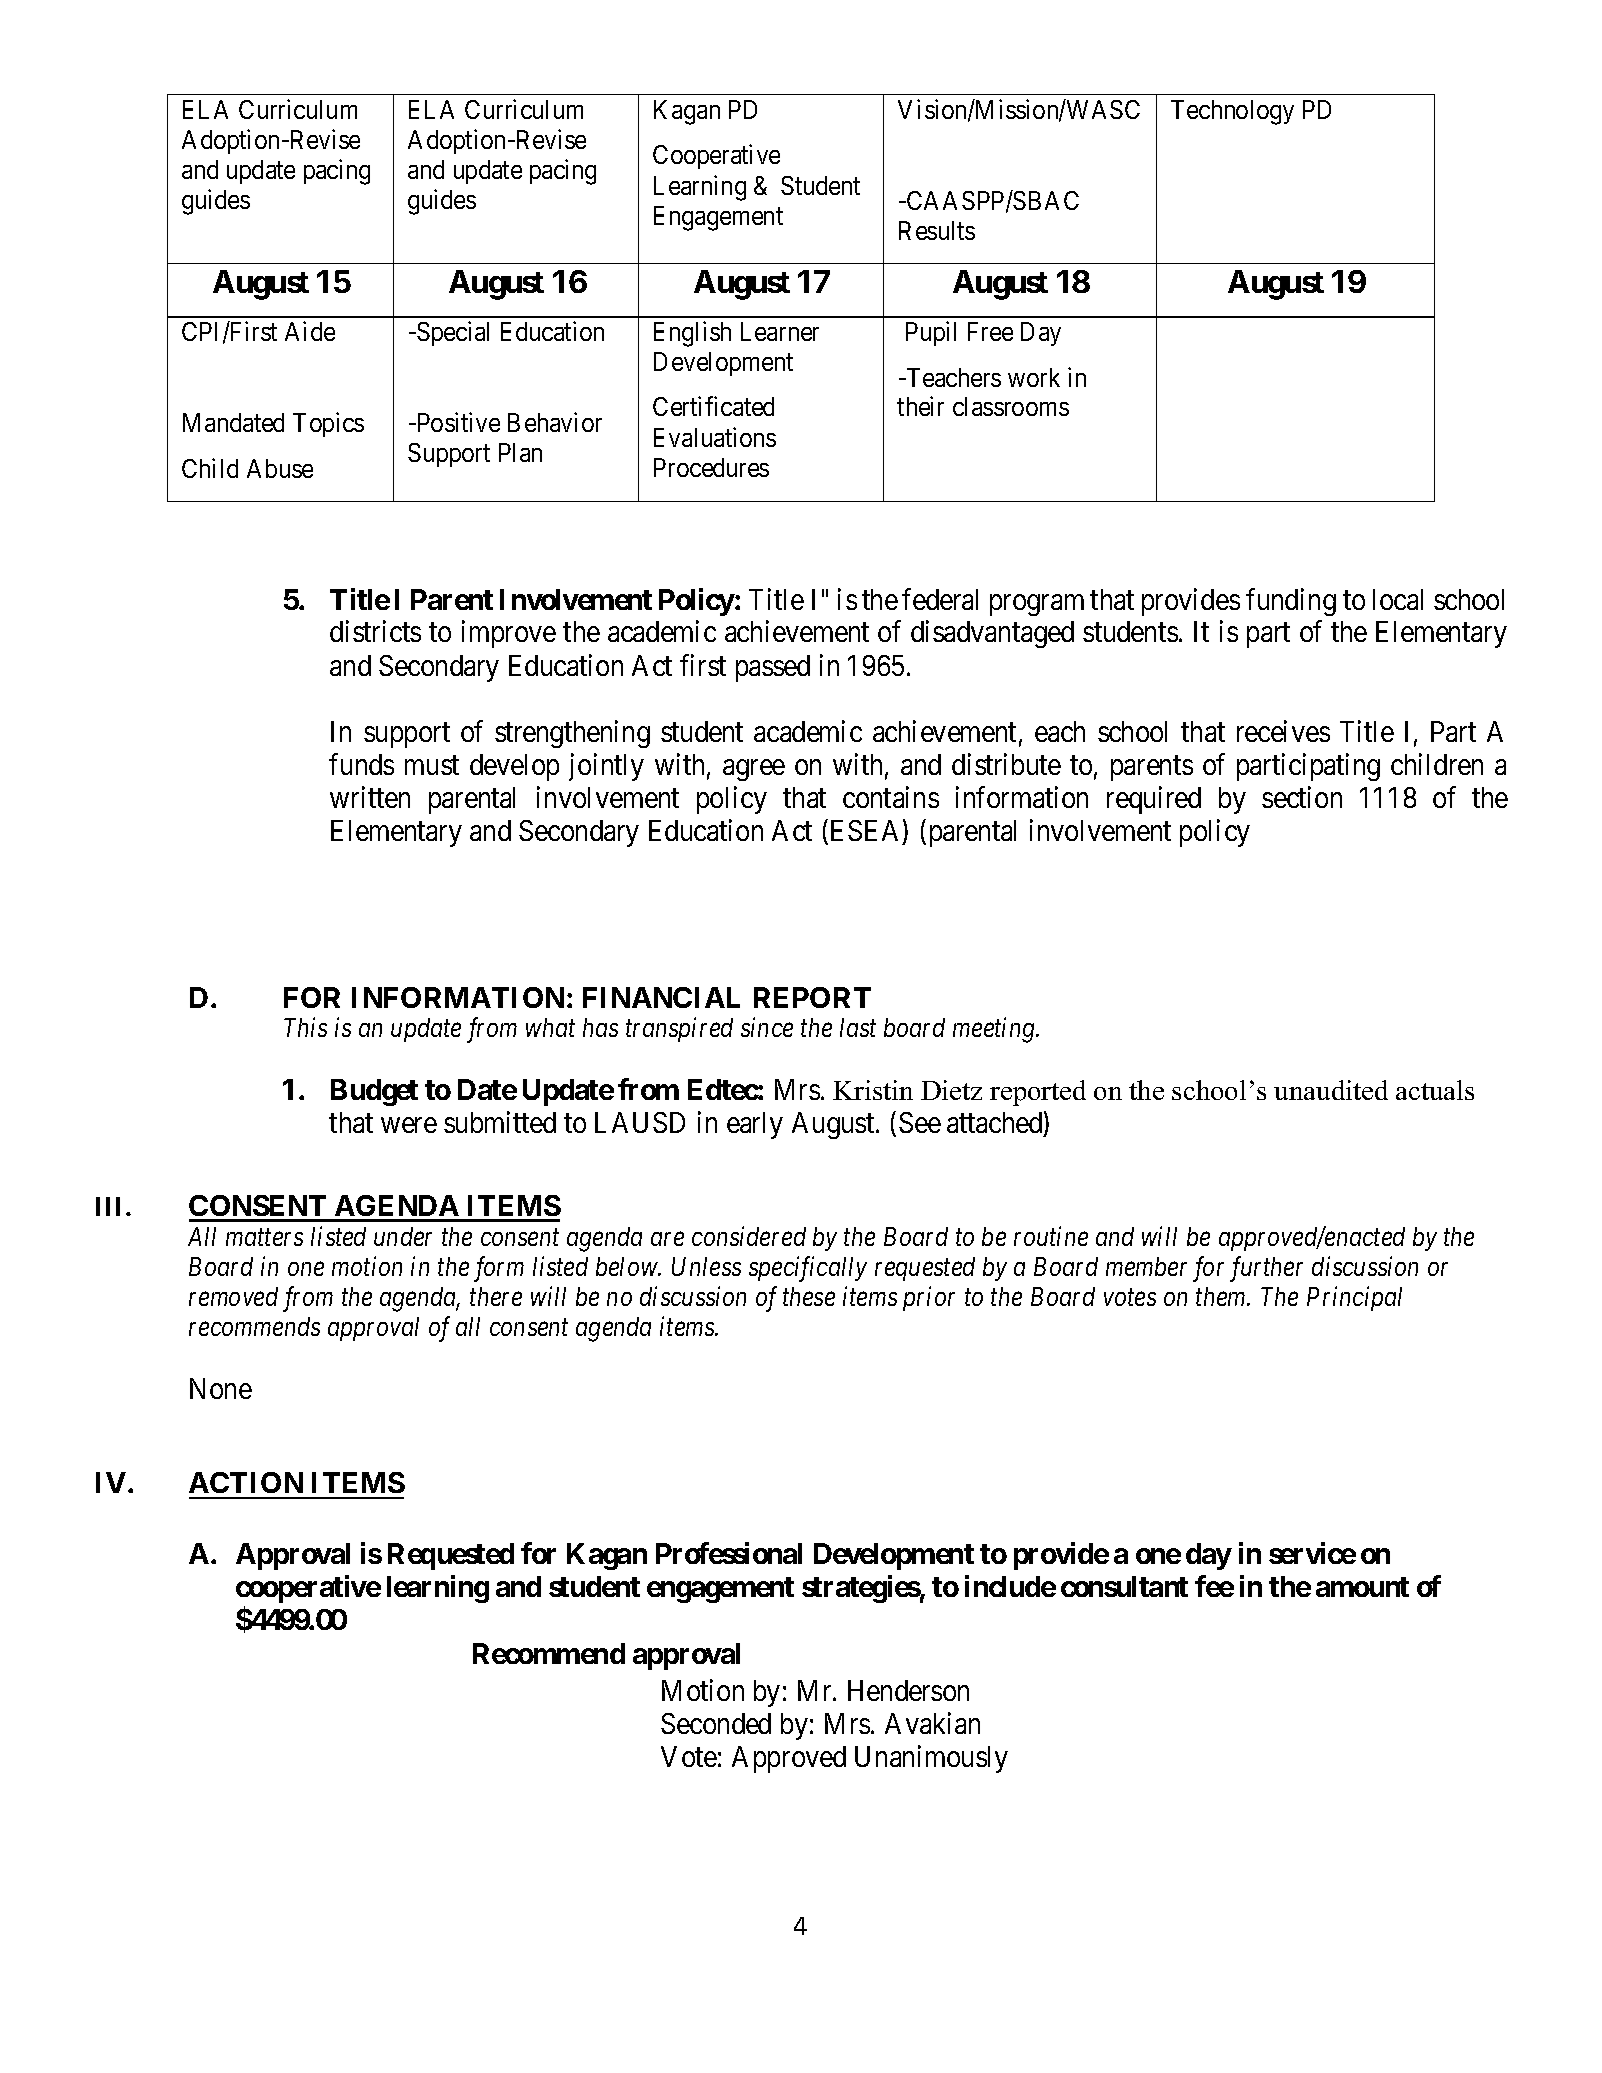  I want to click on funds, so click(361, 764).
